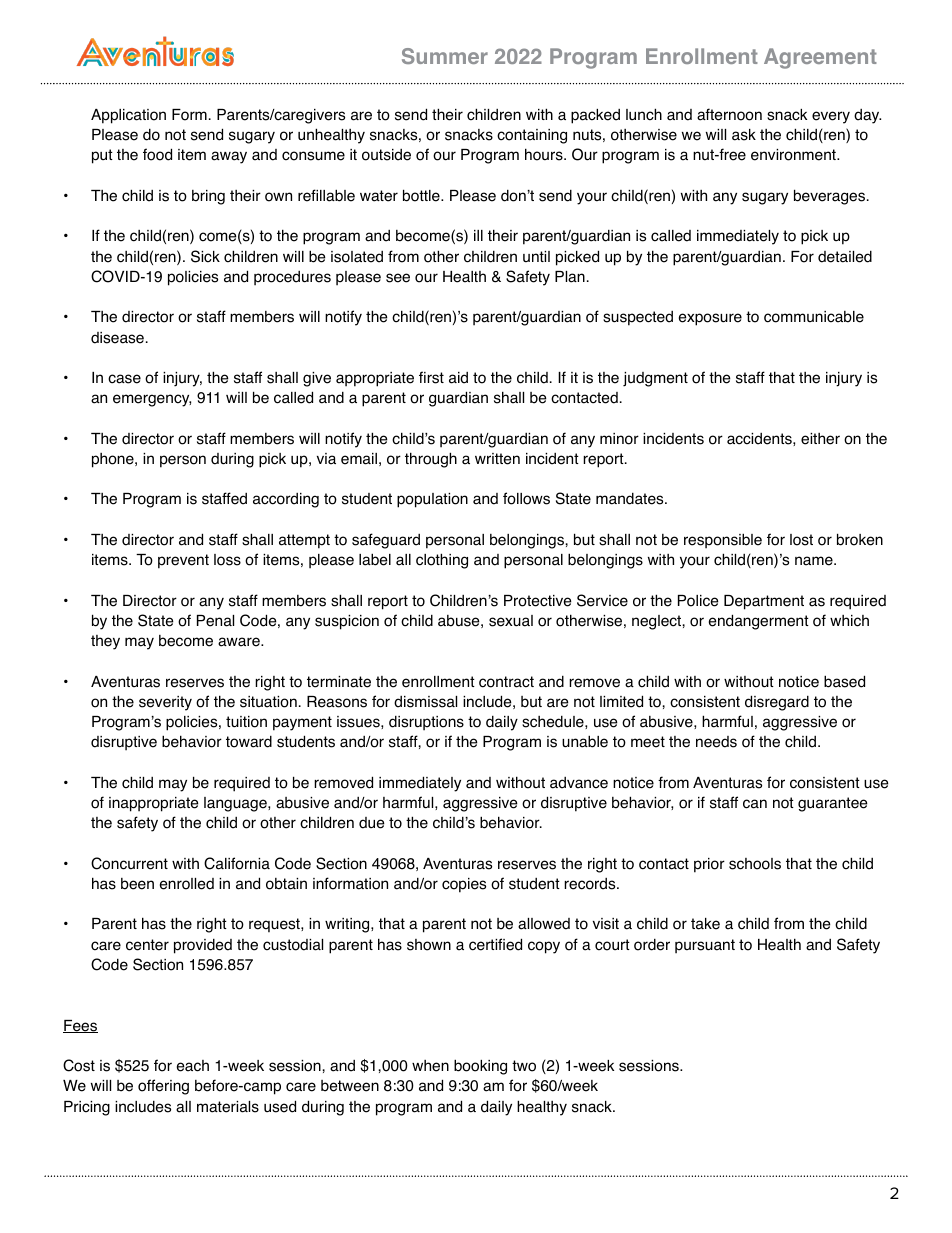  Describe the element at coordinates (716, 742) in the page. I see `needs` at that location.
